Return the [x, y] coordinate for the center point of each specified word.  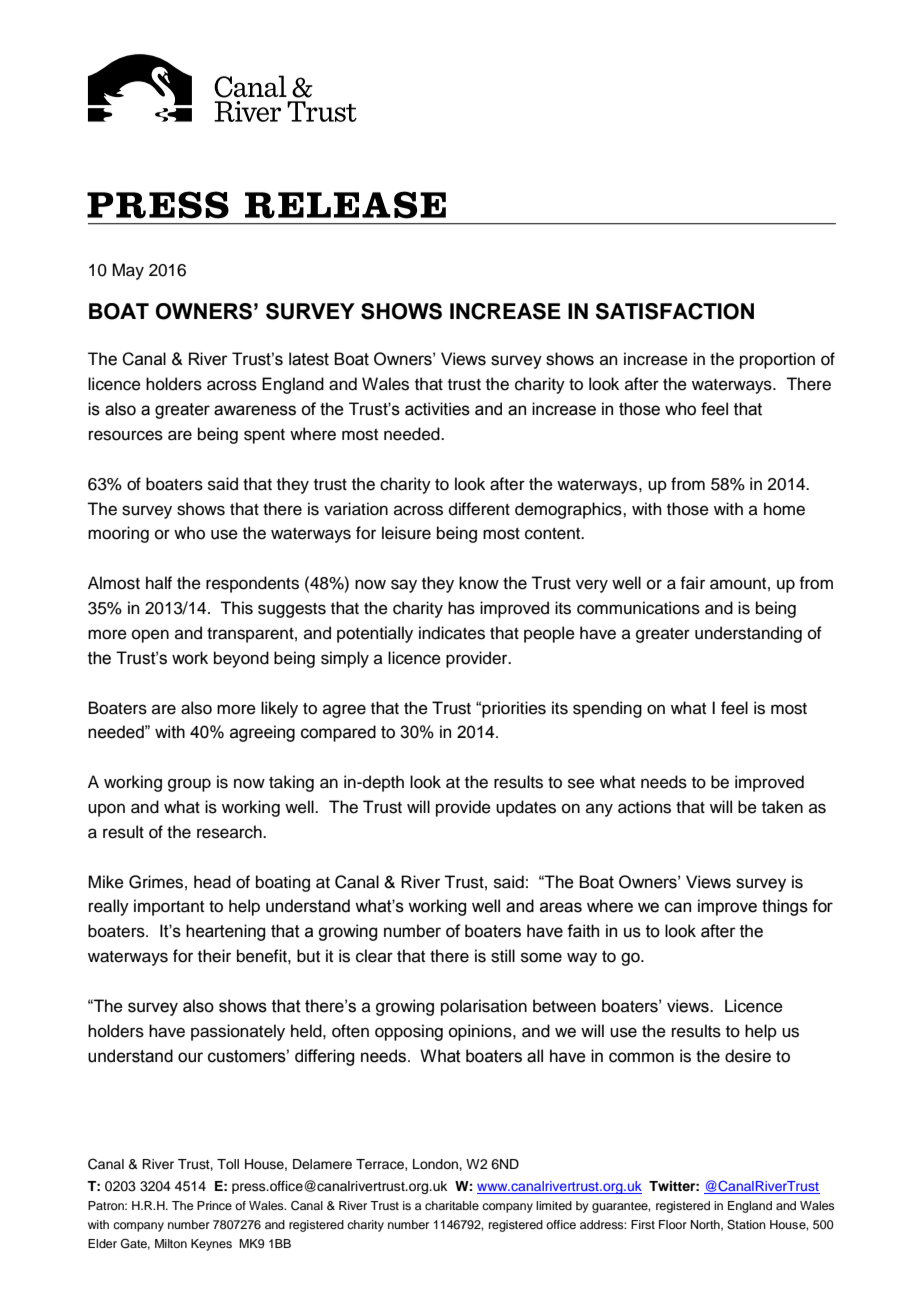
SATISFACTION [675, 311]
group [189, 785]
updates [526, 808]
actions [644, 807]
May [128, 271]
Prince [214, 1205]
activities [437, 409]
